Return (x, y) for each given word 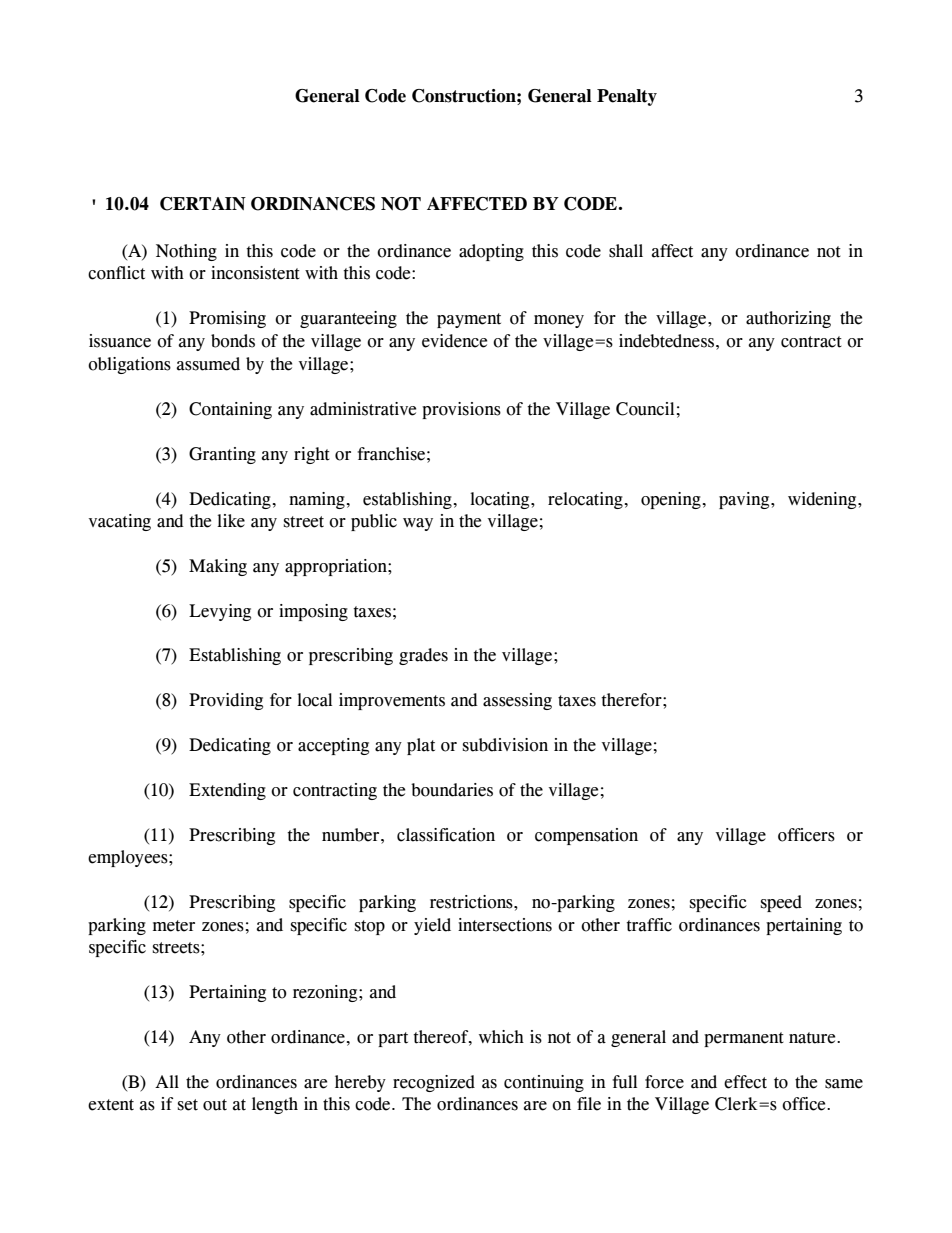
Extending (227, 791)
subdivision (505, 745)
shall (626, 251)
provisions (461, 410)
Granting (222, 455)
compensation (586, 836)
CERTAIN (203, 204)
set (188, 1105)
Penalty (627, 97)
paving (745, 500)
